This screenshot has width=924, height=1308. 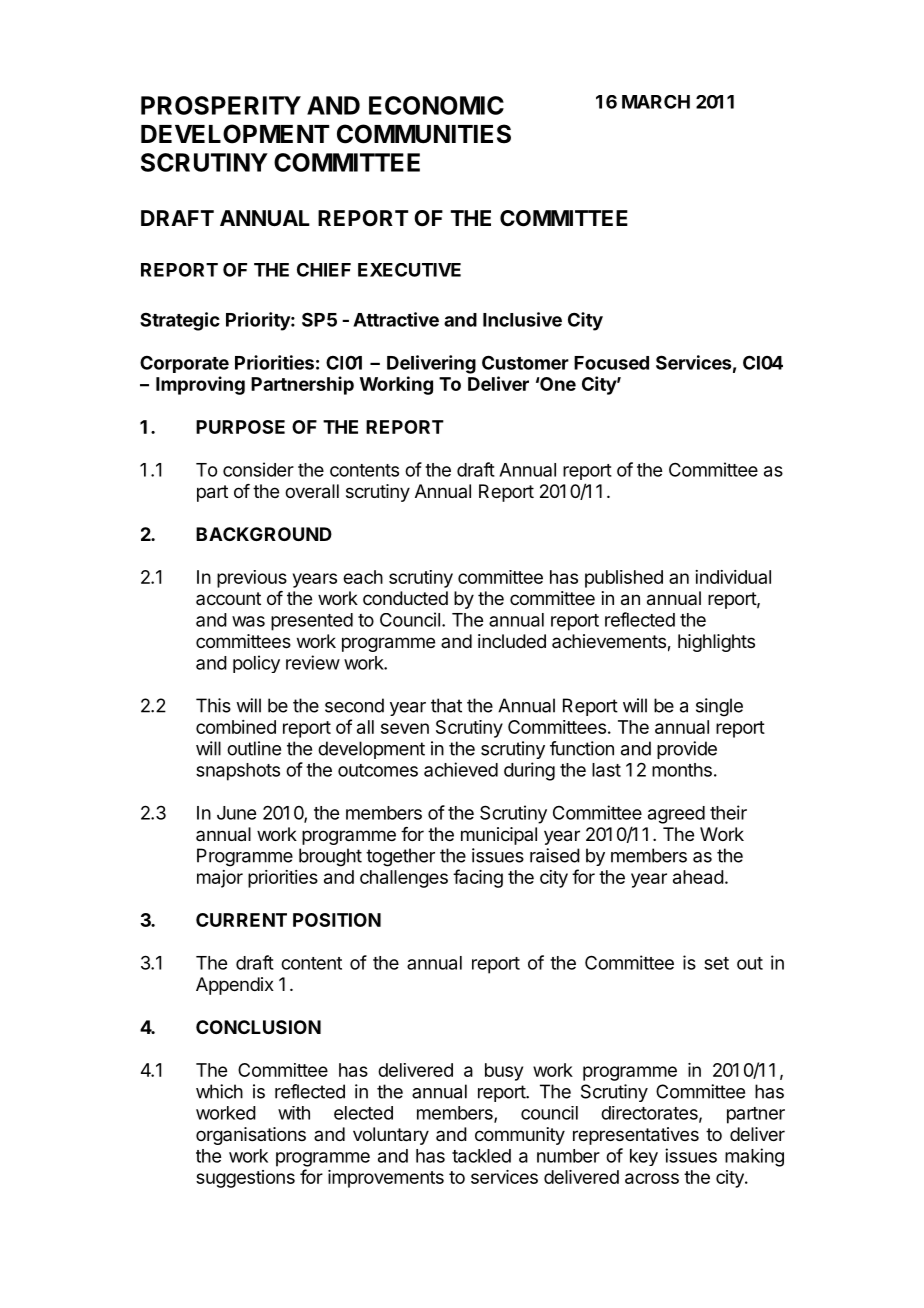 What do you see at coordinates (656, 102) in the screenshot?
I see `MARCH` at bounding box center [656, 102].
